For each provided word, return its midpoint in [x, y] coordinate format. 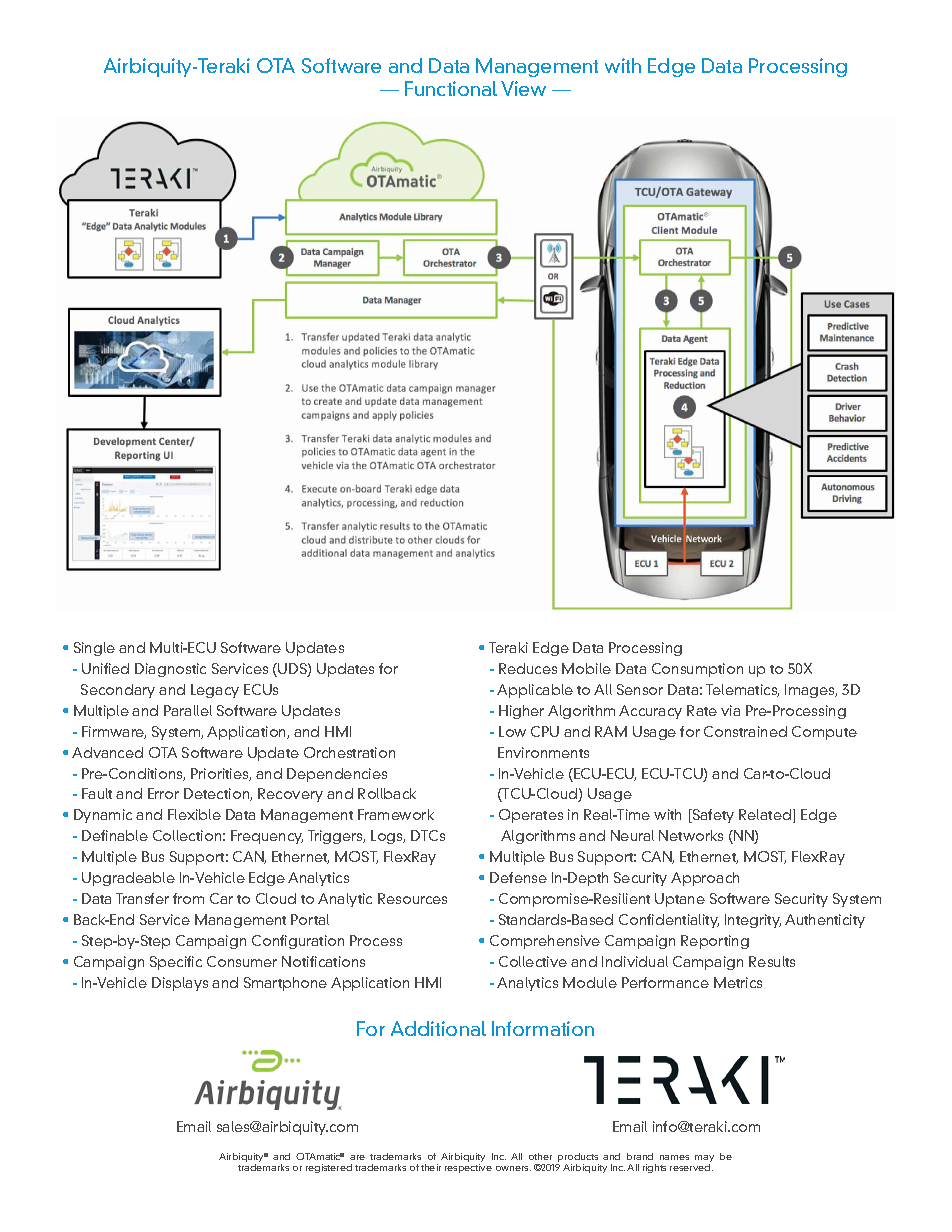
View [523, 88]
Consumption [697, 670]
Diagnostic [170, 670]
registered [329, 1168]
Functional [451, 88]
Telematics [742, 690]
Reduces [528, 668]
